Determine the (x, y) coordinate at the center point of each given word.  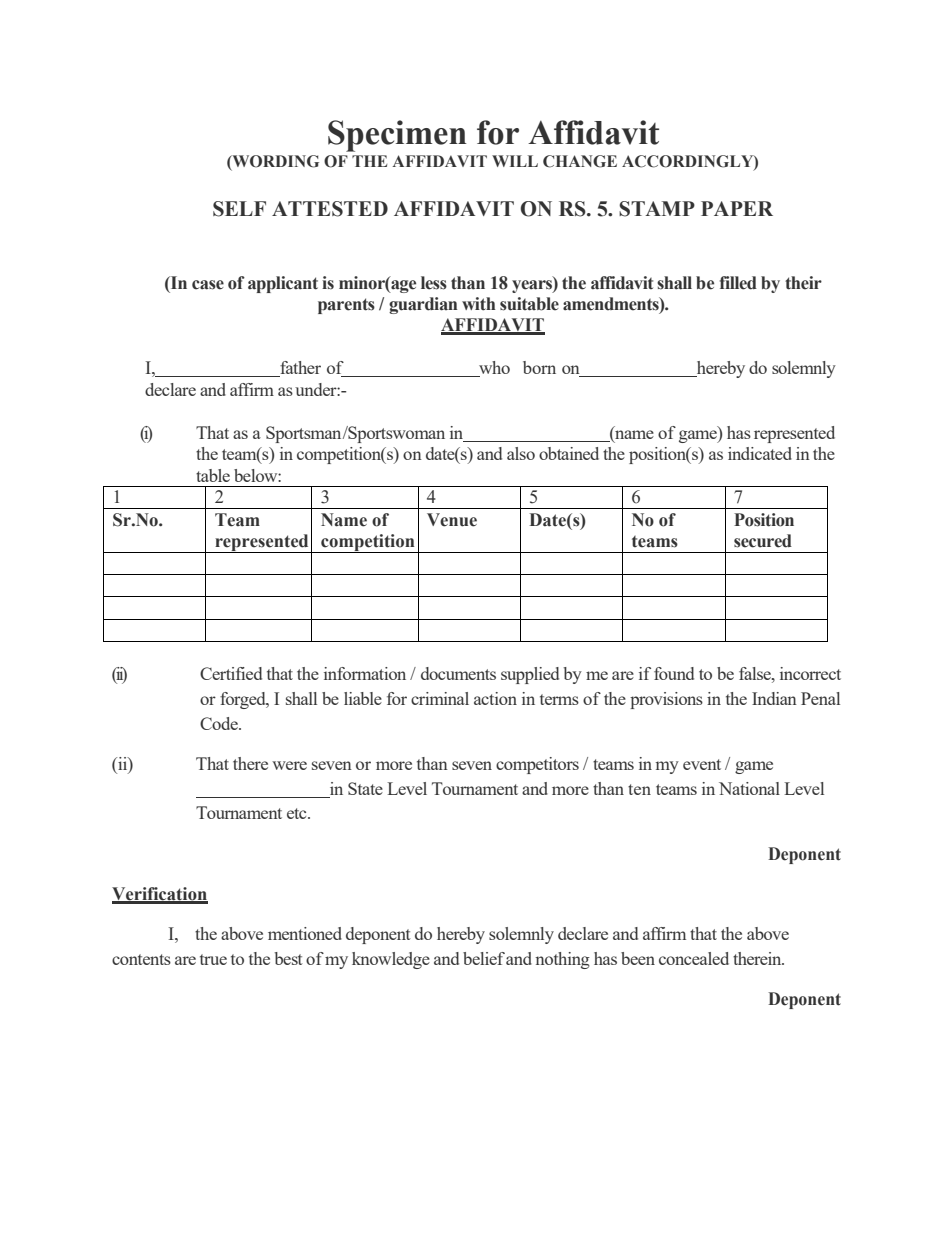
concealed (694, 958)
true (213, 959)
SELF (239, 209)
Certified (231, 673)
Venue (452, 520)
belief (484, 958)
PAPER (737, 208)
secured (763, 541)
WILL (515, 161)
